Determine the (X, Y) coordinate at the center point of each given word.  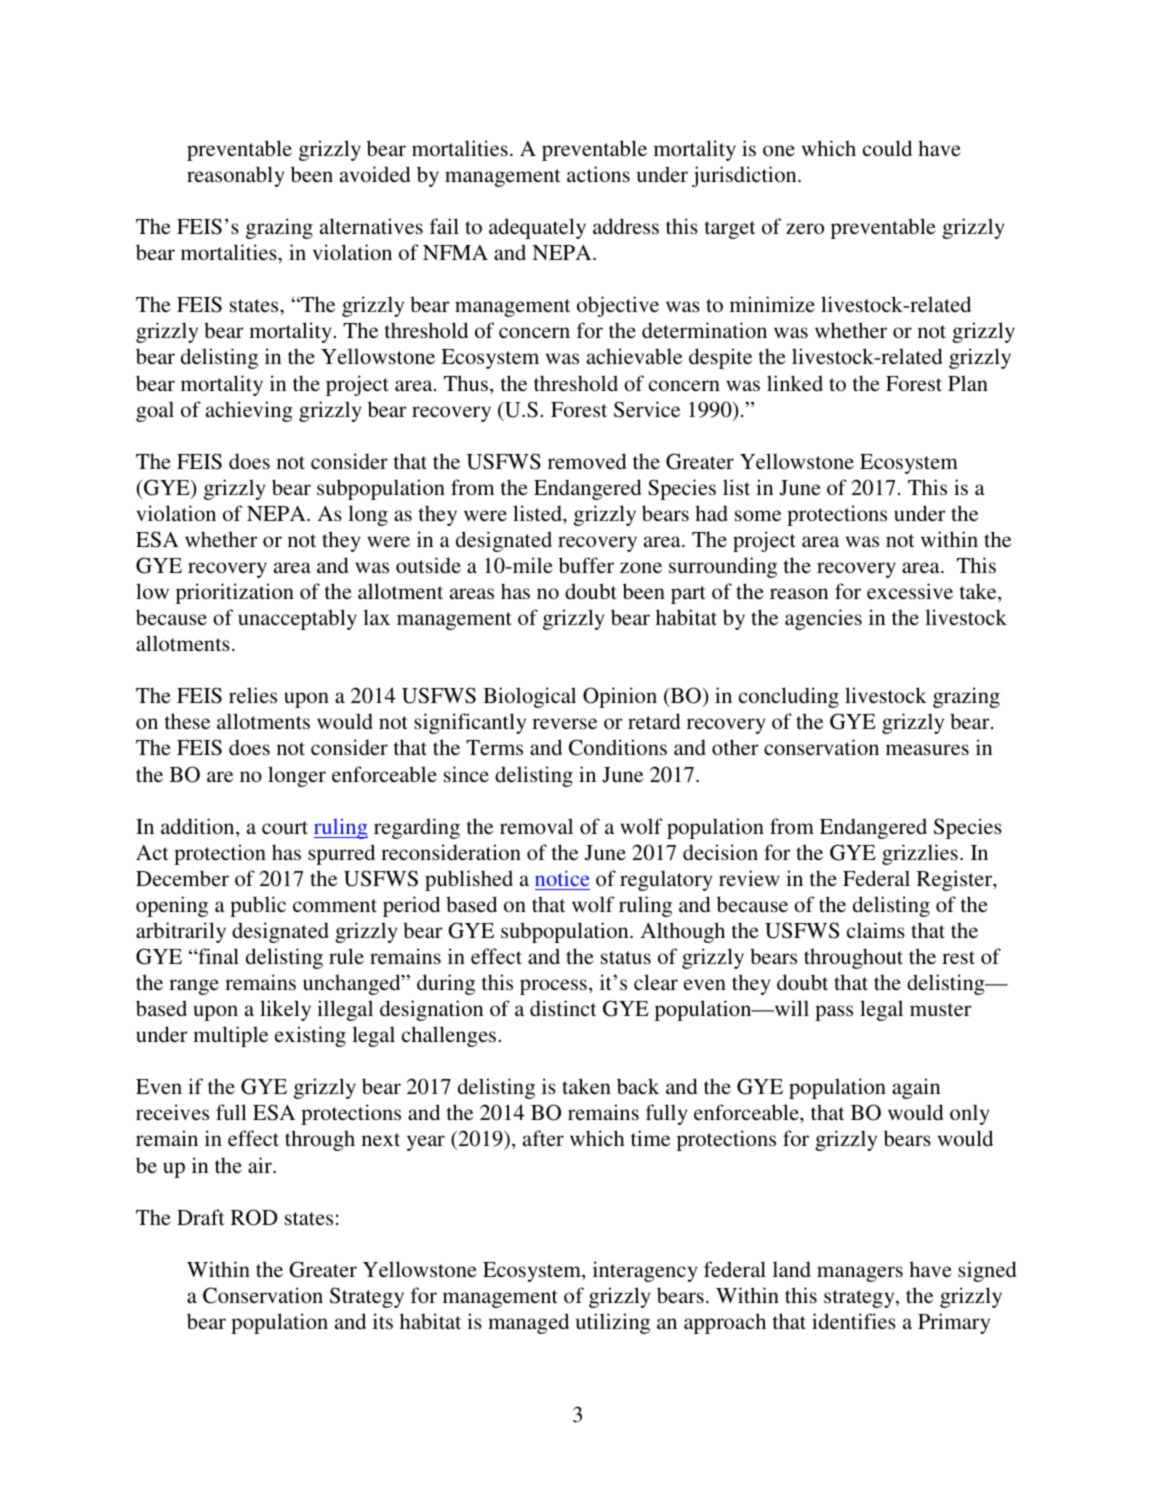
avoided (375, 174)
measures (927, 750)
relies (253, 695)
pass (834, 1013)
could (887, 148)
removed (587, 461)
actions (598, 174)
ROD (254, 1217)
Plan (968, 383)
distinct (563, 1008)
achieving (249, 411)
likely (285, 1010)
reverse (564, 724)
